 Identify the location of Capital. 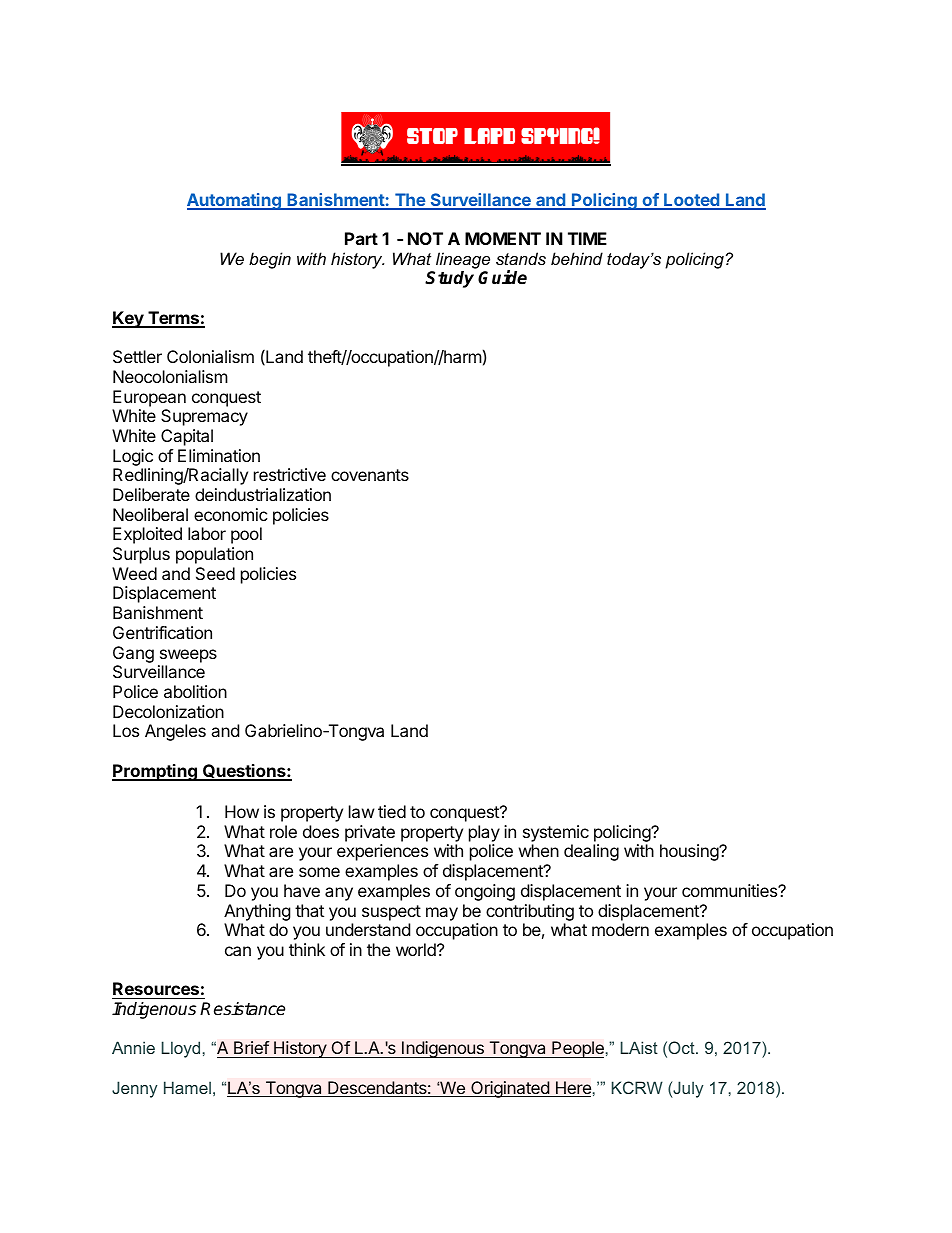
(187, 437).
